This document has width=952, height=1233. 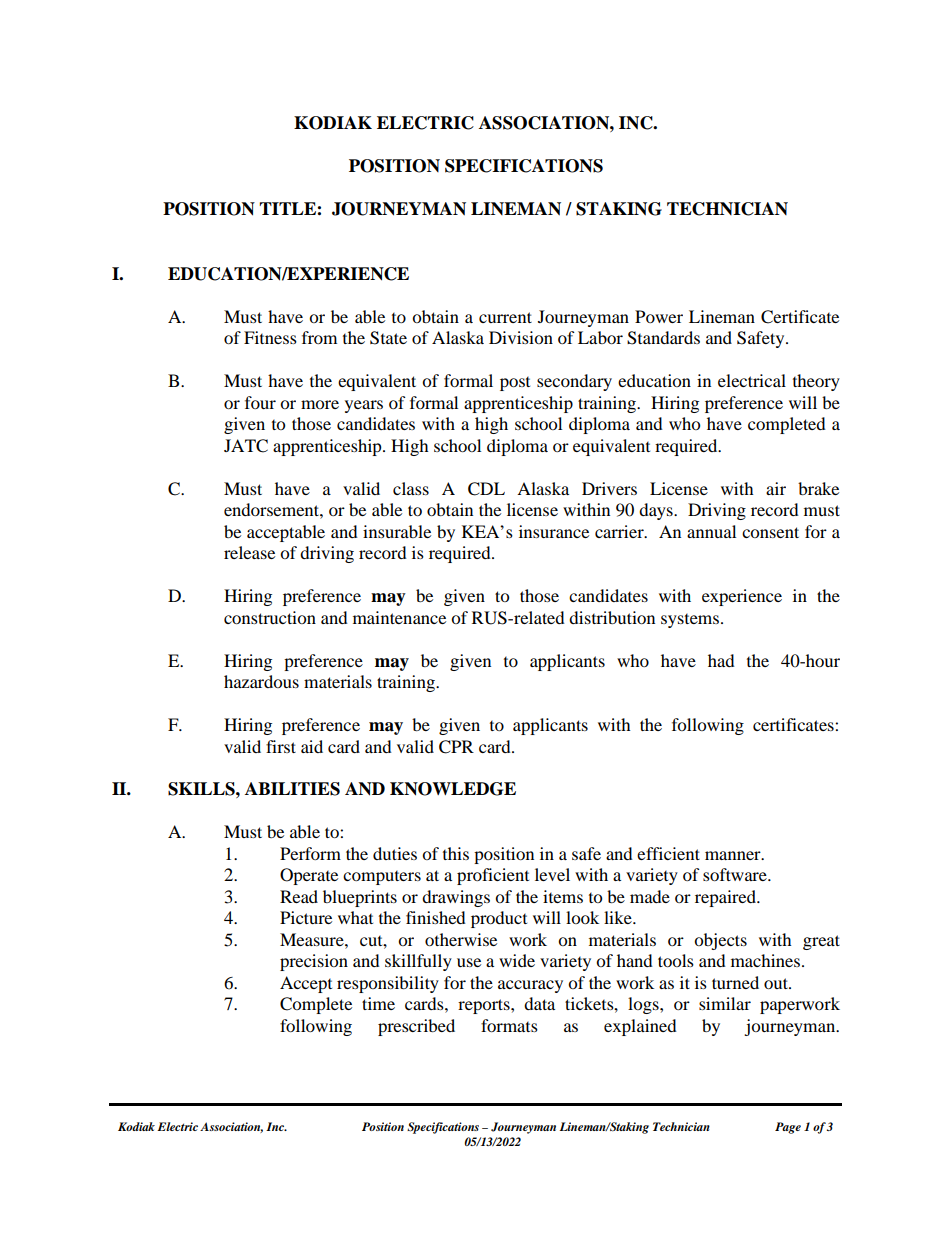 I want to click on prescribed, so click(x=416, y=1027).
